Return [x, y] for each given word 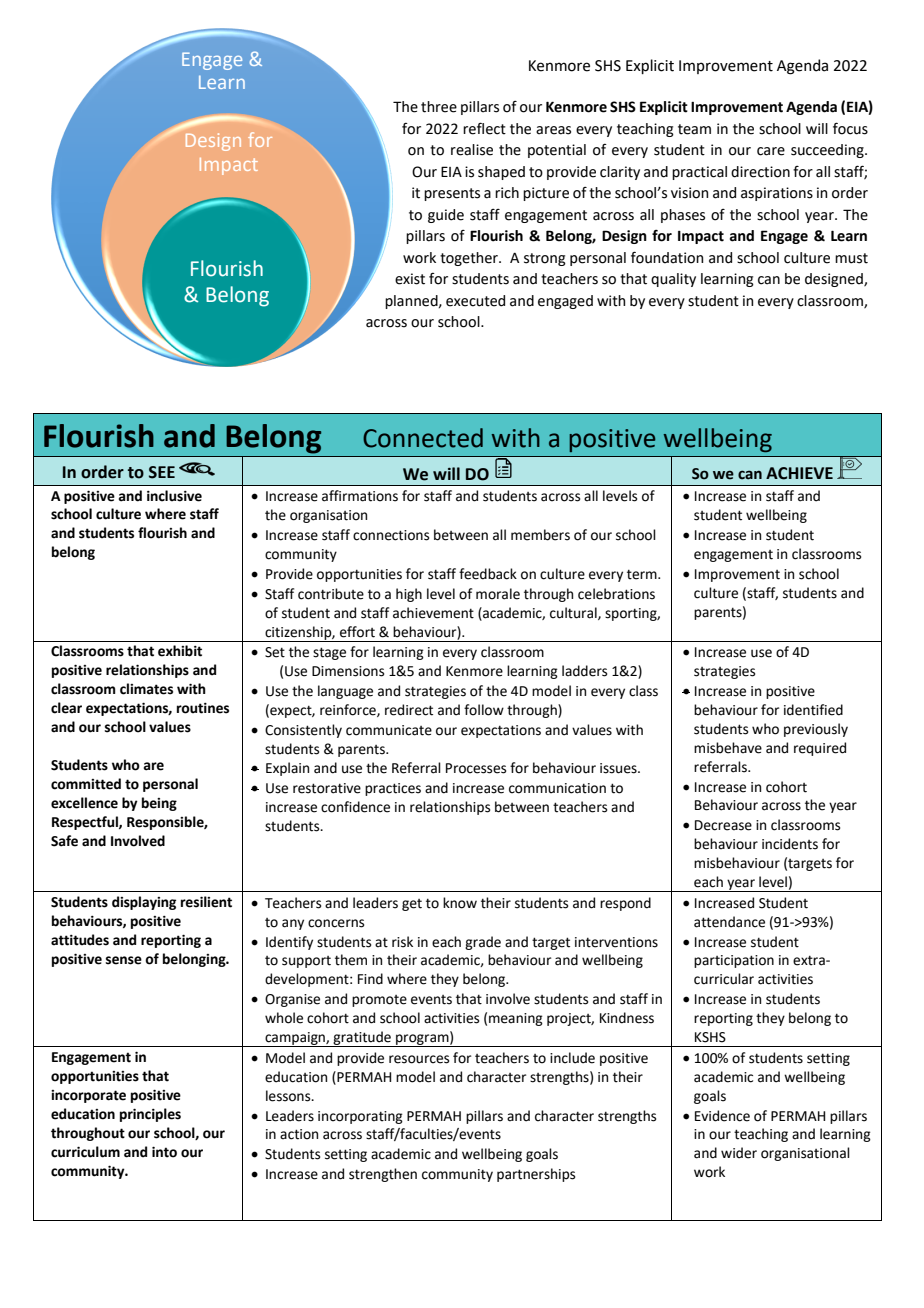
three [439, 107]
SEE [162, 472]
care [771, 151]
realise [472, 150]
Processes [476, 768]
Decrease [723, 825]
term [643, 574]
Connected [423, 438]
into [164, 1152]
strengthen [383, 1175]
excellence [84, 803]
